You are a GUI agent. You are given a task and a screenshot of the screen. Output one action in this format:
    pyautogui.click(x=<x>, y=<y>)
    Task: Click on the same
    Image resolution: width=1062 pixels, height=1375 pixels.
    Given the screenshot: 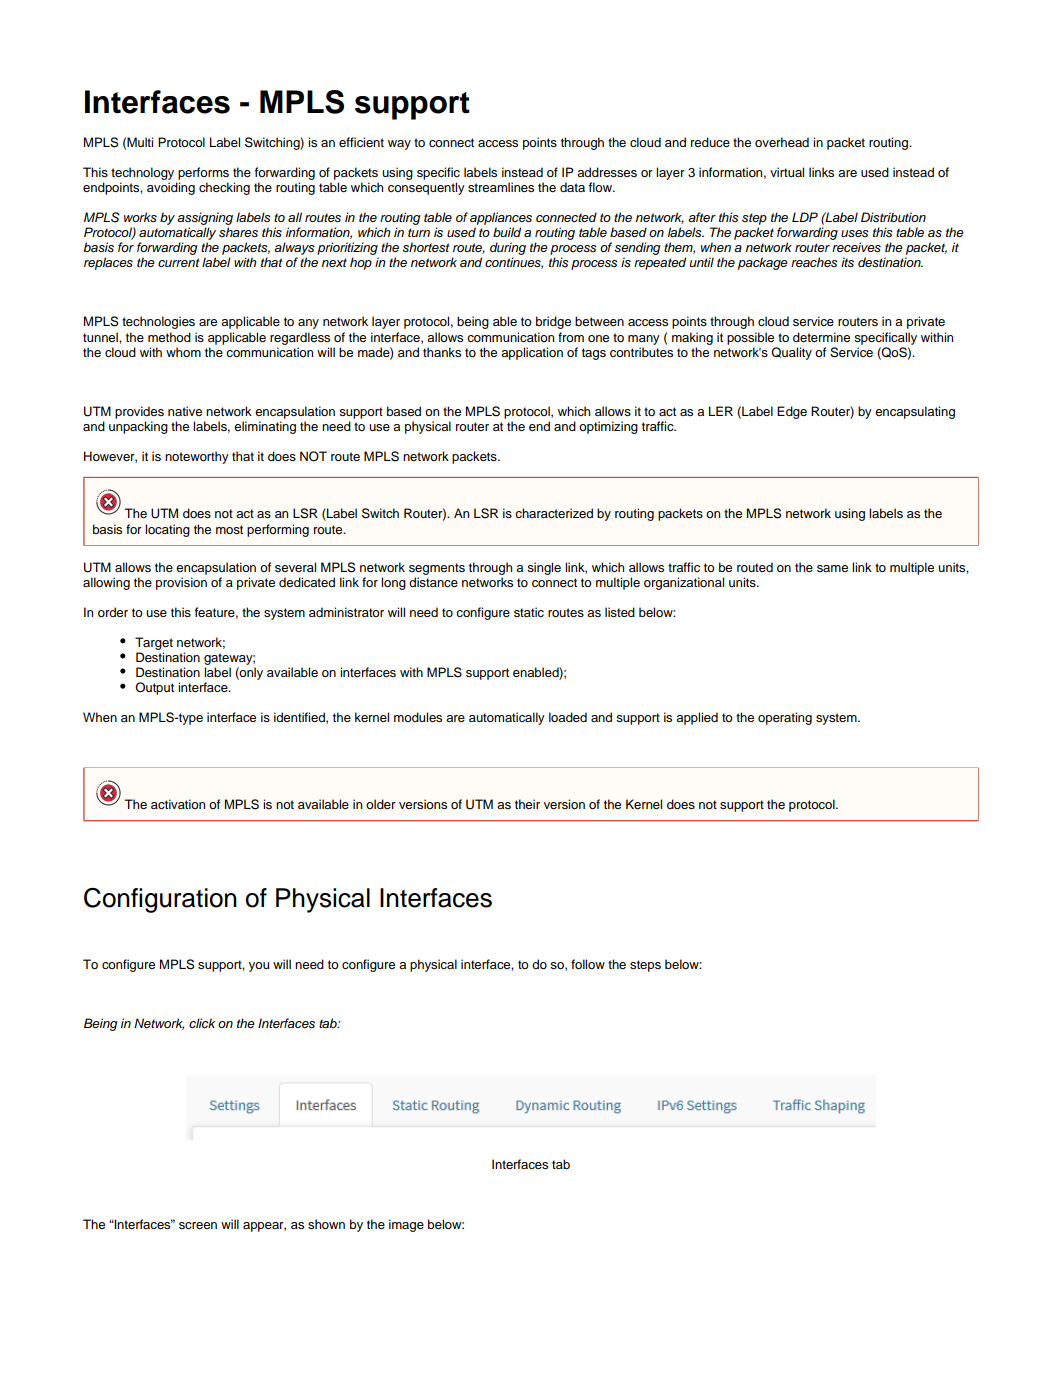 What is the action you would take?
    pyautogui.click(x=832, y=568)
